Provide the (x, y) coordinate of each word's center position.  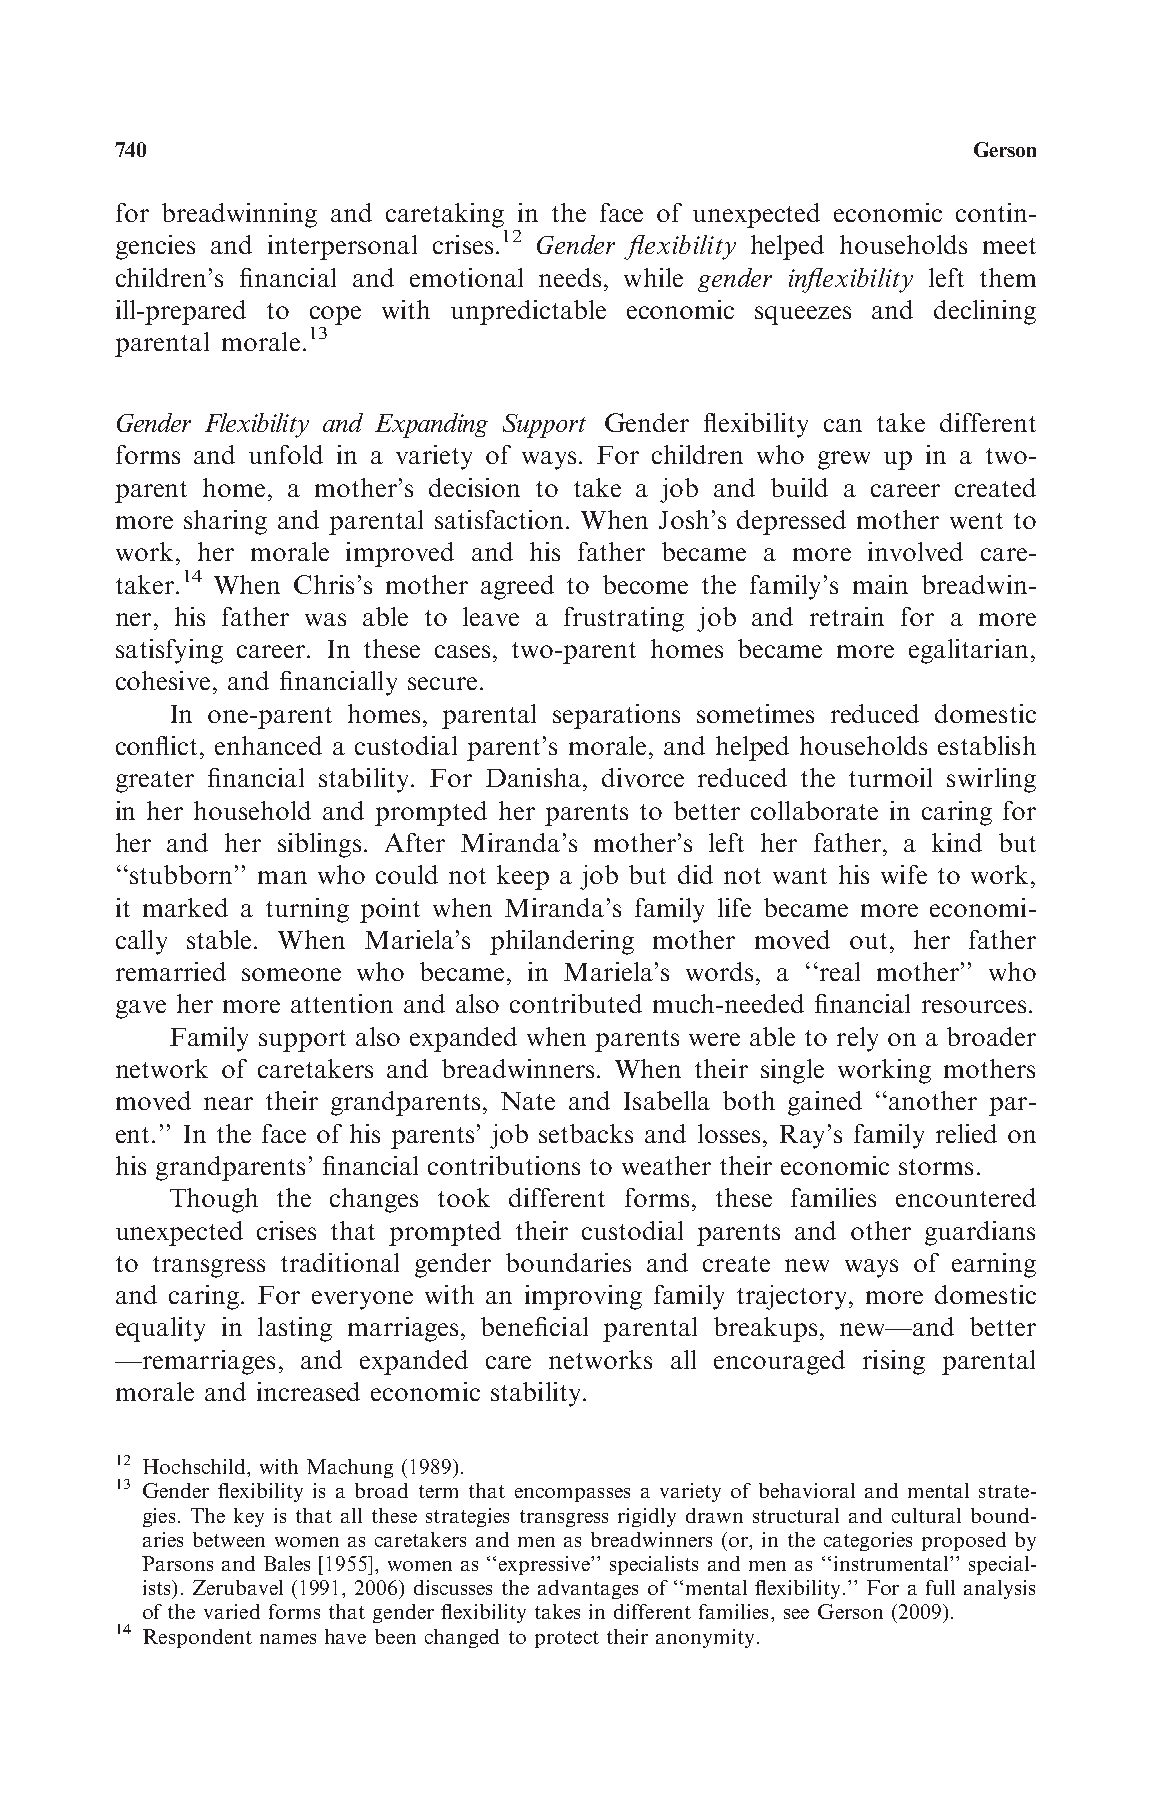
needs (570, 277)
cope (335, 315)
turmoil (890, 777)
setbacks (586, 1133)
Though (214, 1200)
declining (985, 312)
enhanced (268, 745)
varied (232, 1611)
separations (616, 716)
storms (936, 1167)
